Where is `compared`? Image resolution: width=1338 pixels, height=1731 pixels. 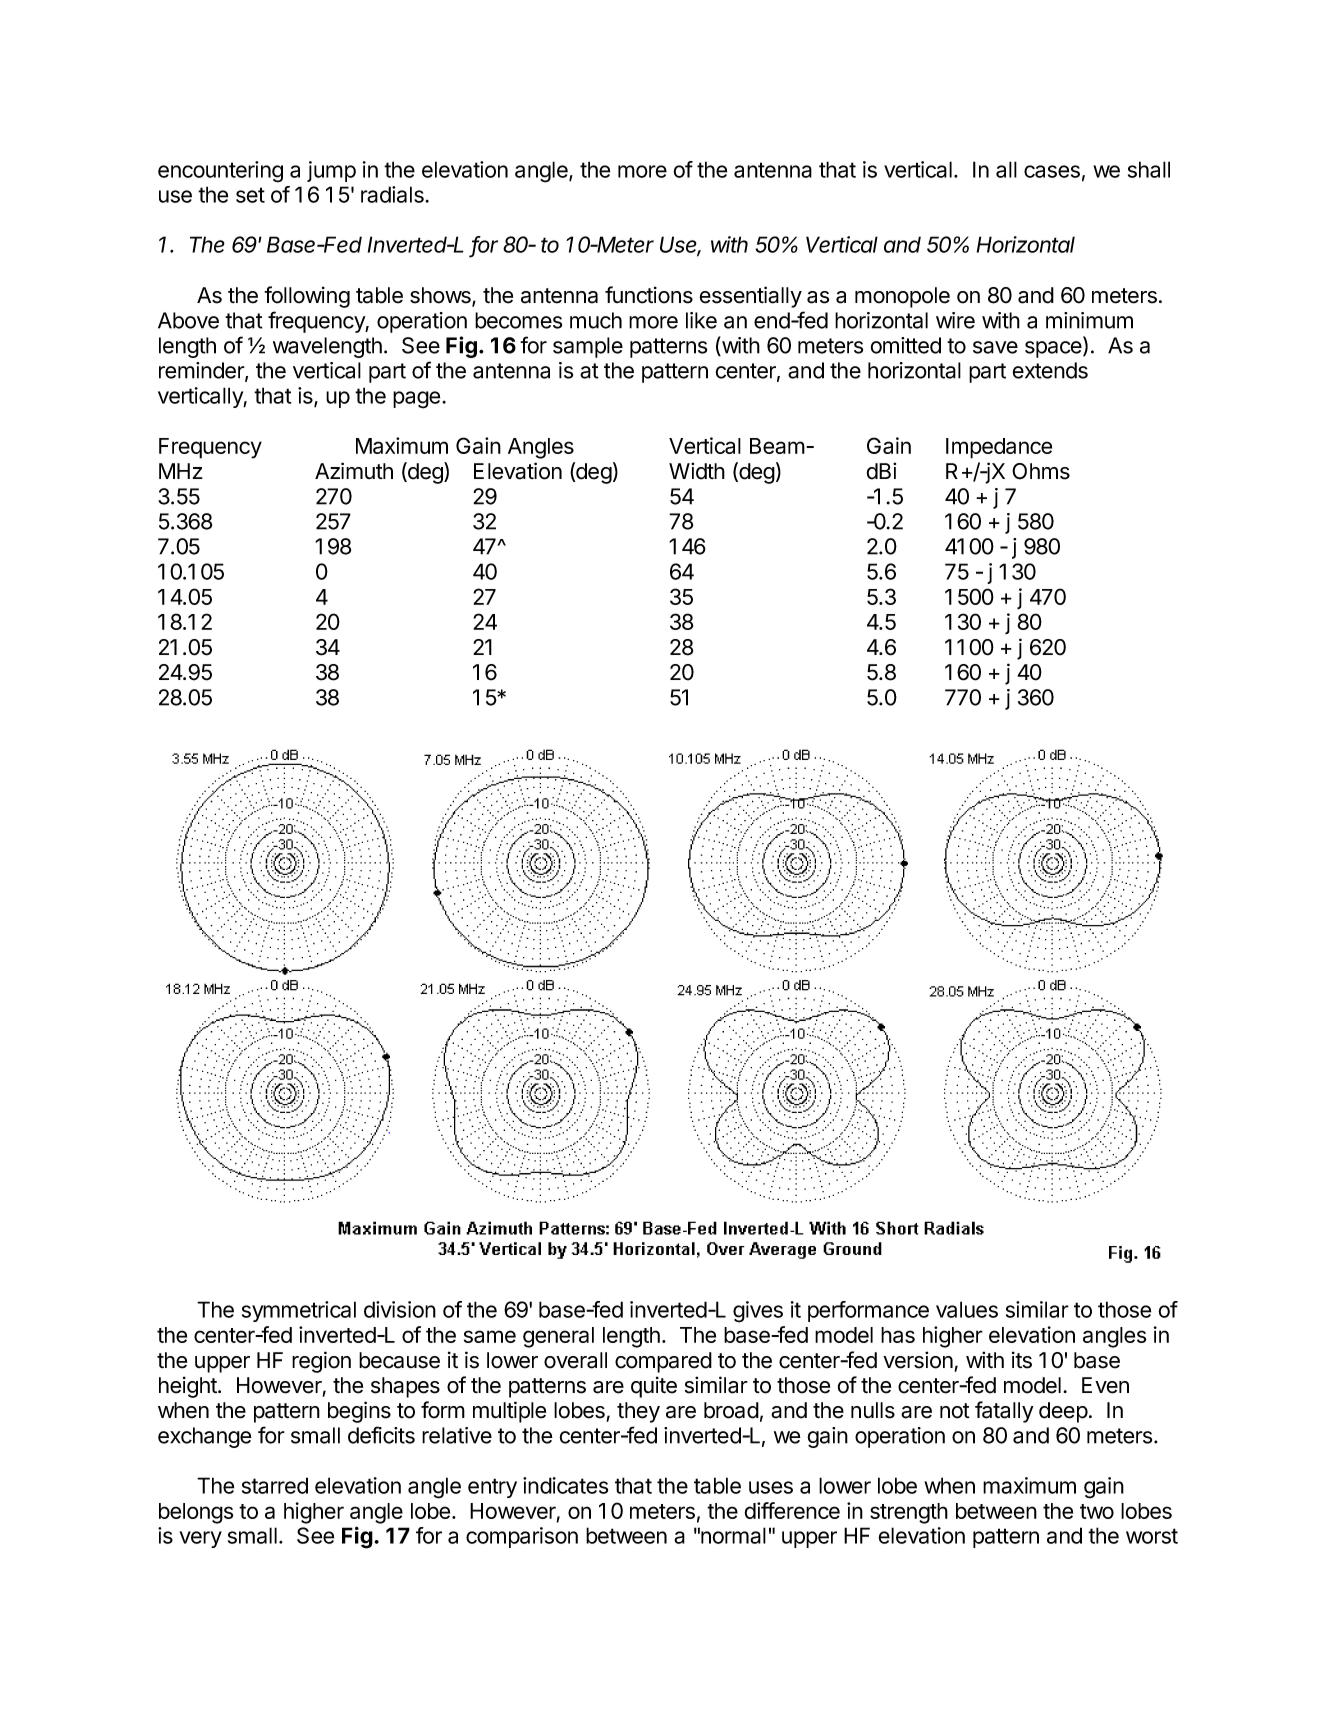
compared is located at coordinates (663, 1362).
